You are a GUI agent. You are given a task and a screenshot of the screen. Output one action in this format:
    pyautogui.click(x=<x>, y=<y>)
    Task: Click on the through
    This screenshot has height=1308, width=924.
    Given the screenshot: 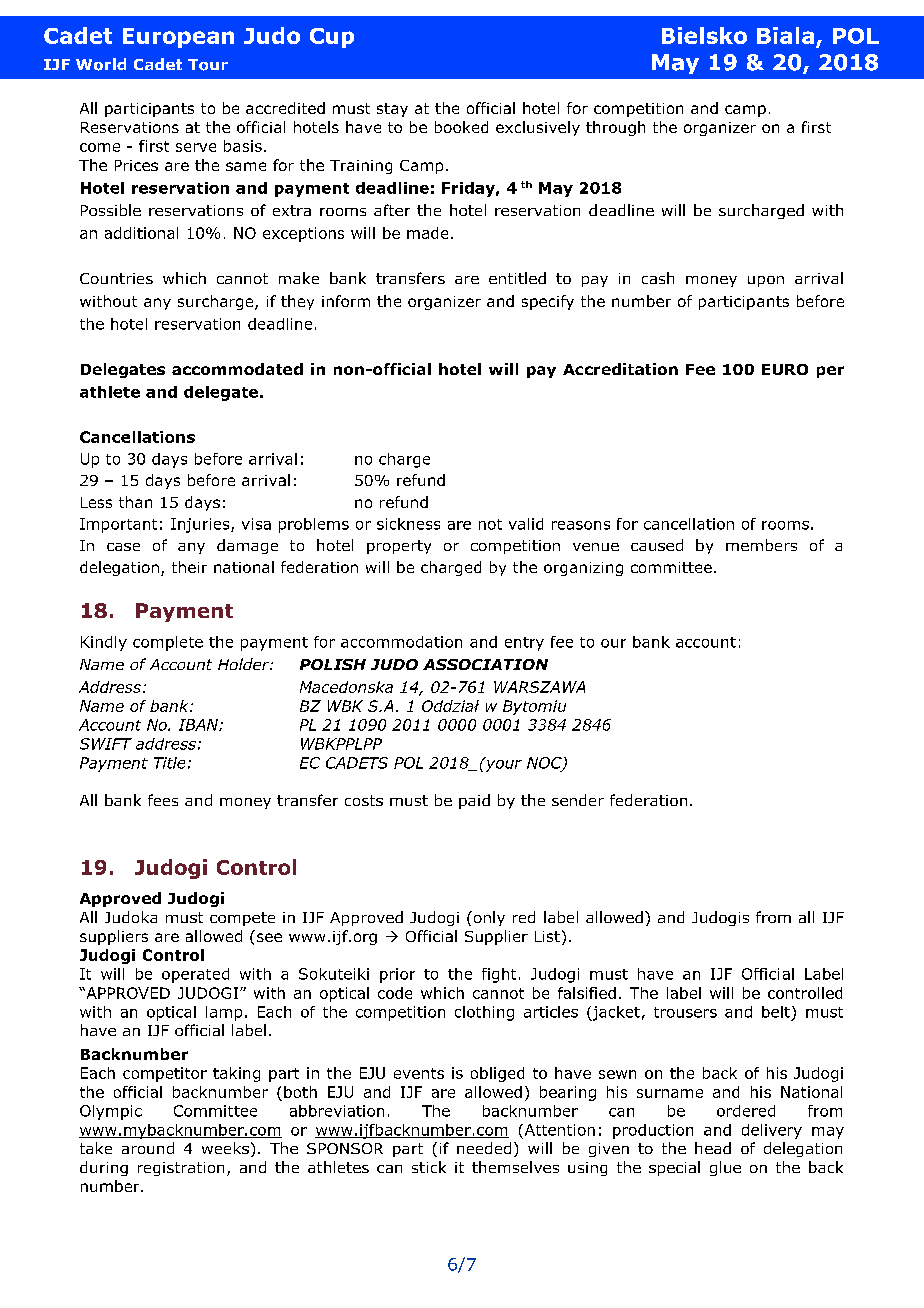 What is the action you would take?
    pyautogui.click(x=615, y=128)
